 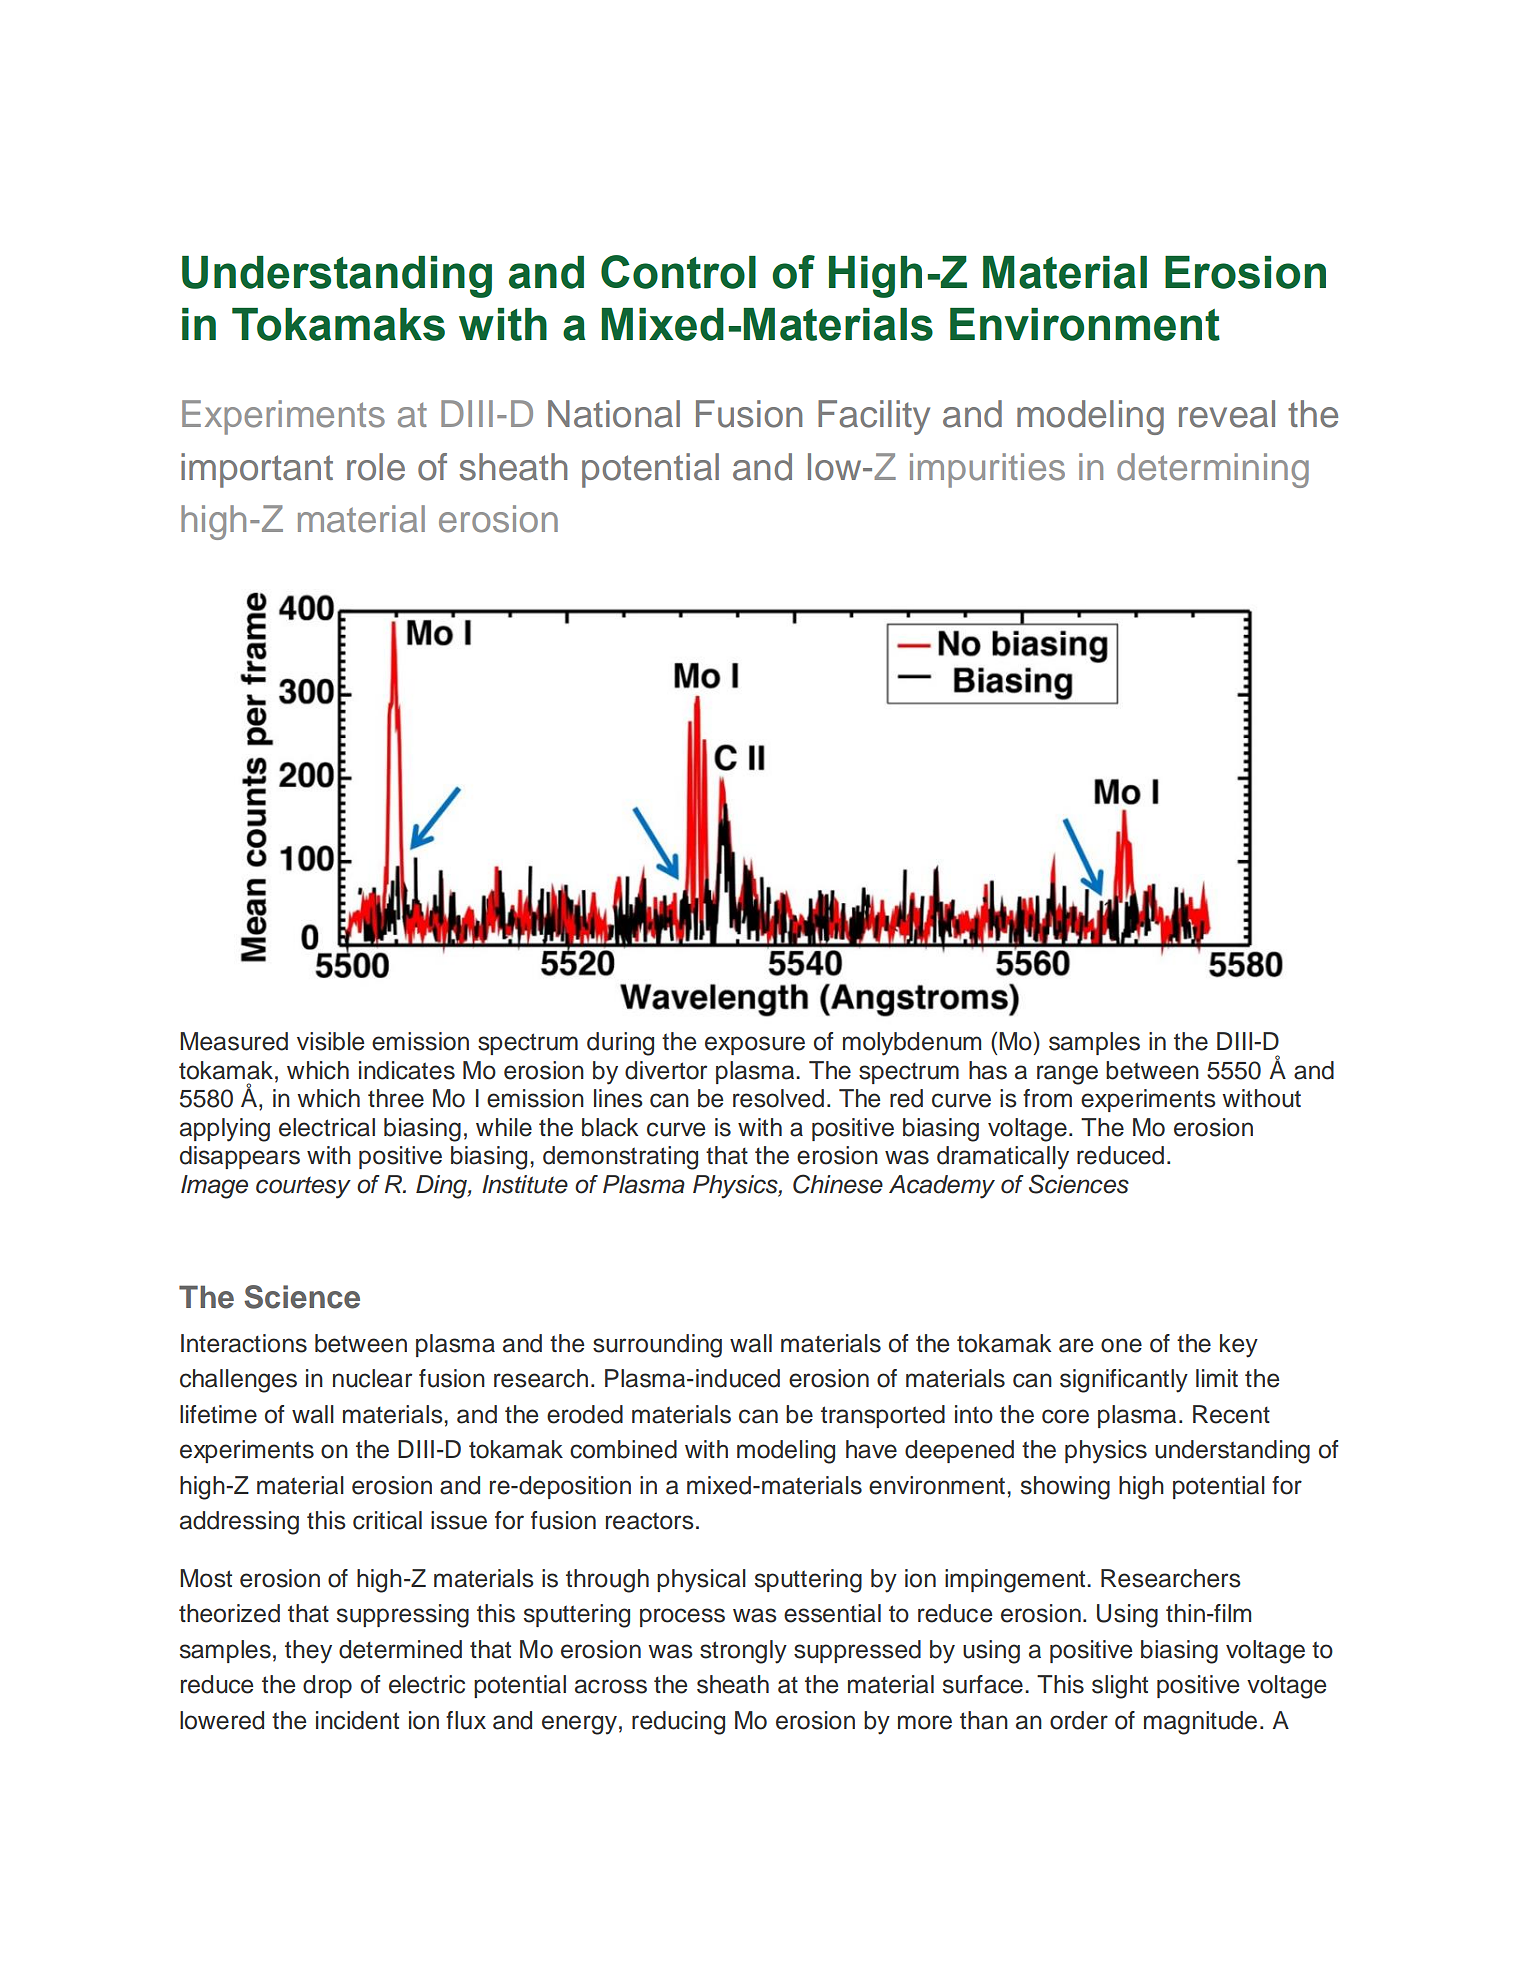 I want to click on range, so click(x=1067, y=1075).
